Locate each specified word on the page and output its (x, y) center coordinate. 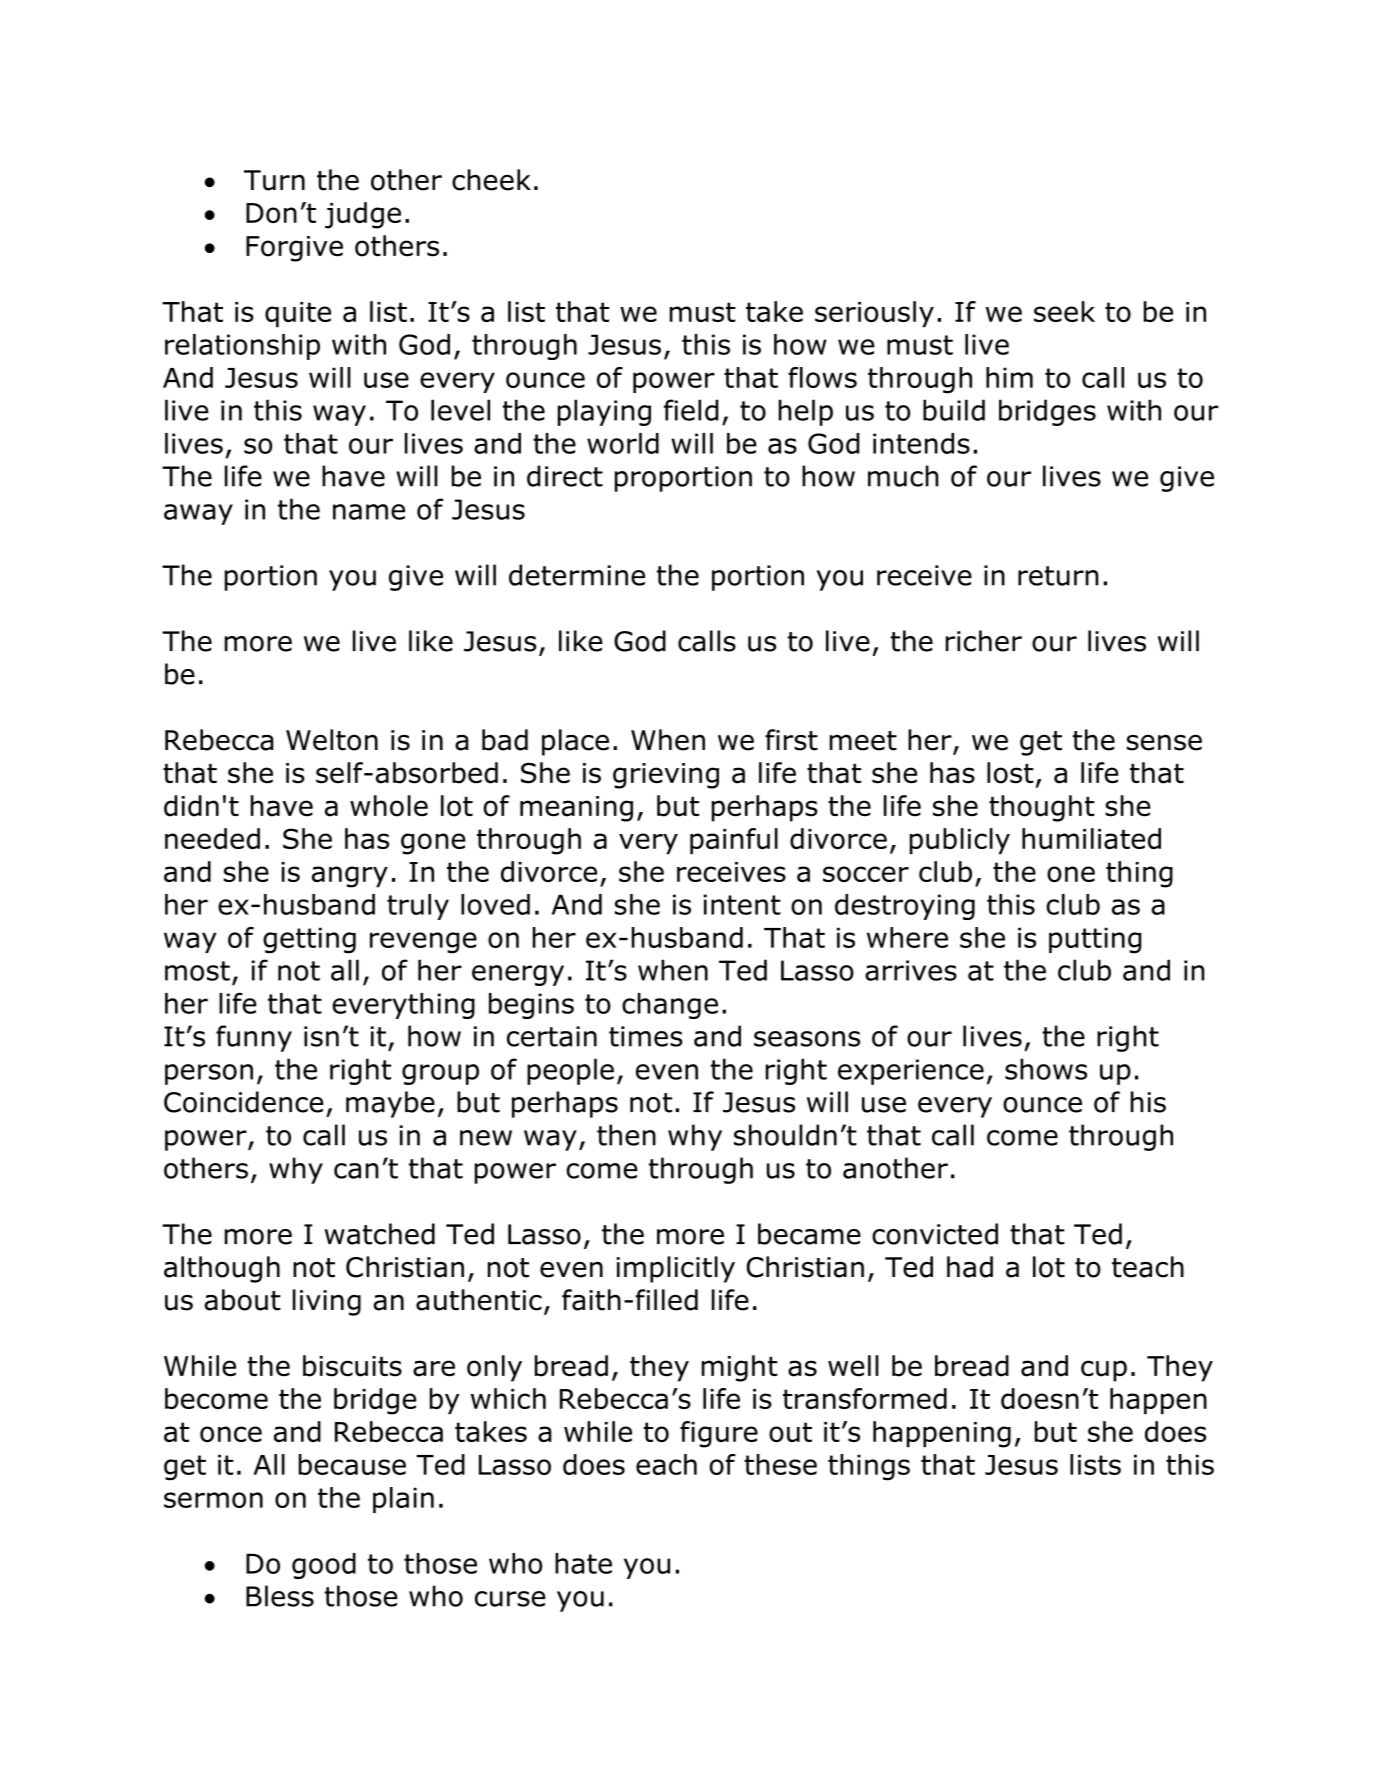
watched (380, 1234)
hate (583, 1563)
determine (577, 575)
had (970, 1267)
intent (742, 904)
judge (363, 215)
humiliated (1091, 838)
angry (350, 877)
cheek (491, 180)
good (324, 1566)
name (369, 512)
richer (984, 641)
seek (1064, 311)
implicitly (676, 1269)
